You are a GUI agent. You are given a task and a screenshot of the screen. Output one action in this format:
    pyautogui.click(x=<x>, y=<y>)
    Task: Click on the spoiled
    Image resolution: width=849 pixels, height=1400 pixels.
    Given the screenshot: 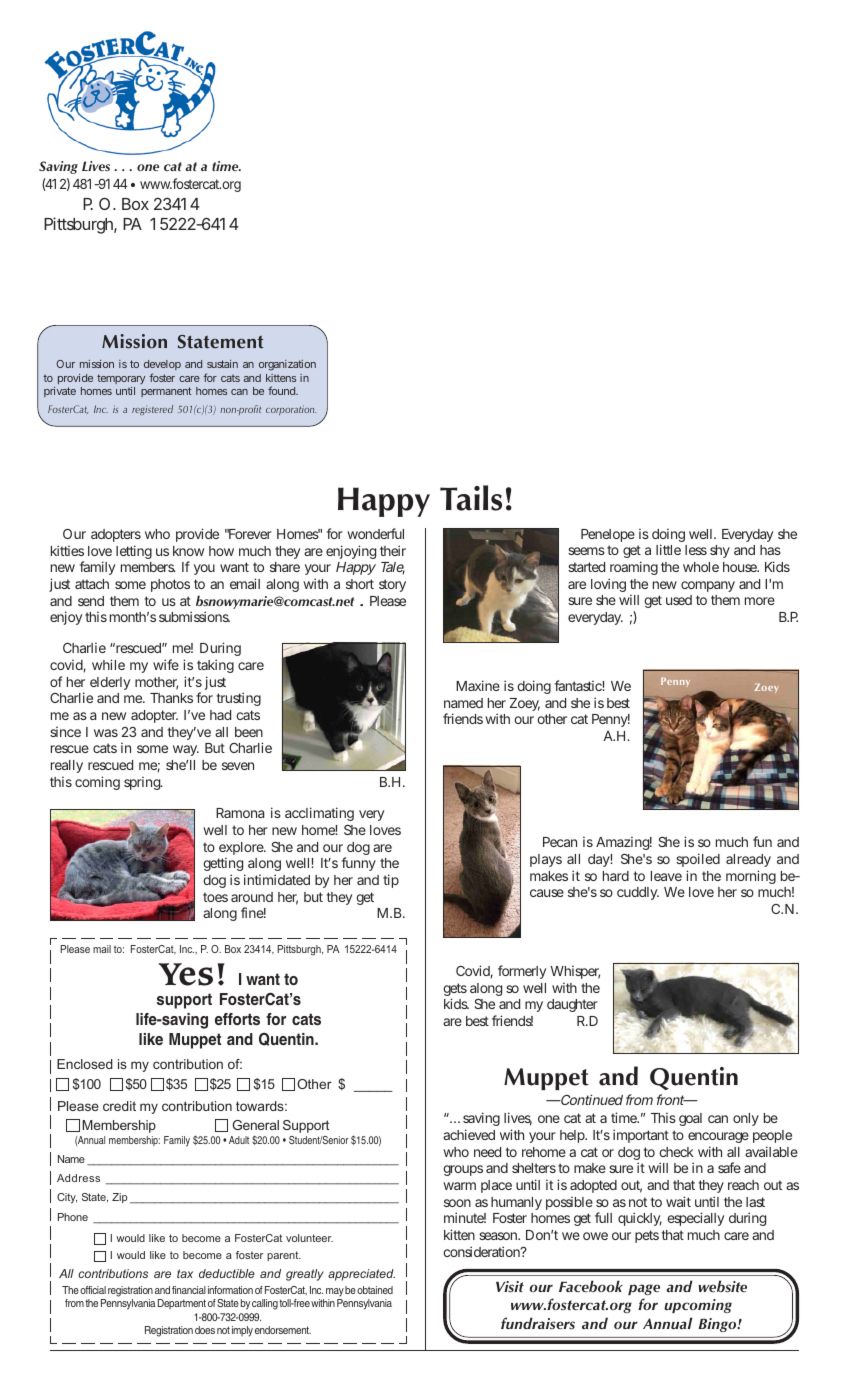 What is the action you would take?
    pyautogui.click(x=698, y=860)
